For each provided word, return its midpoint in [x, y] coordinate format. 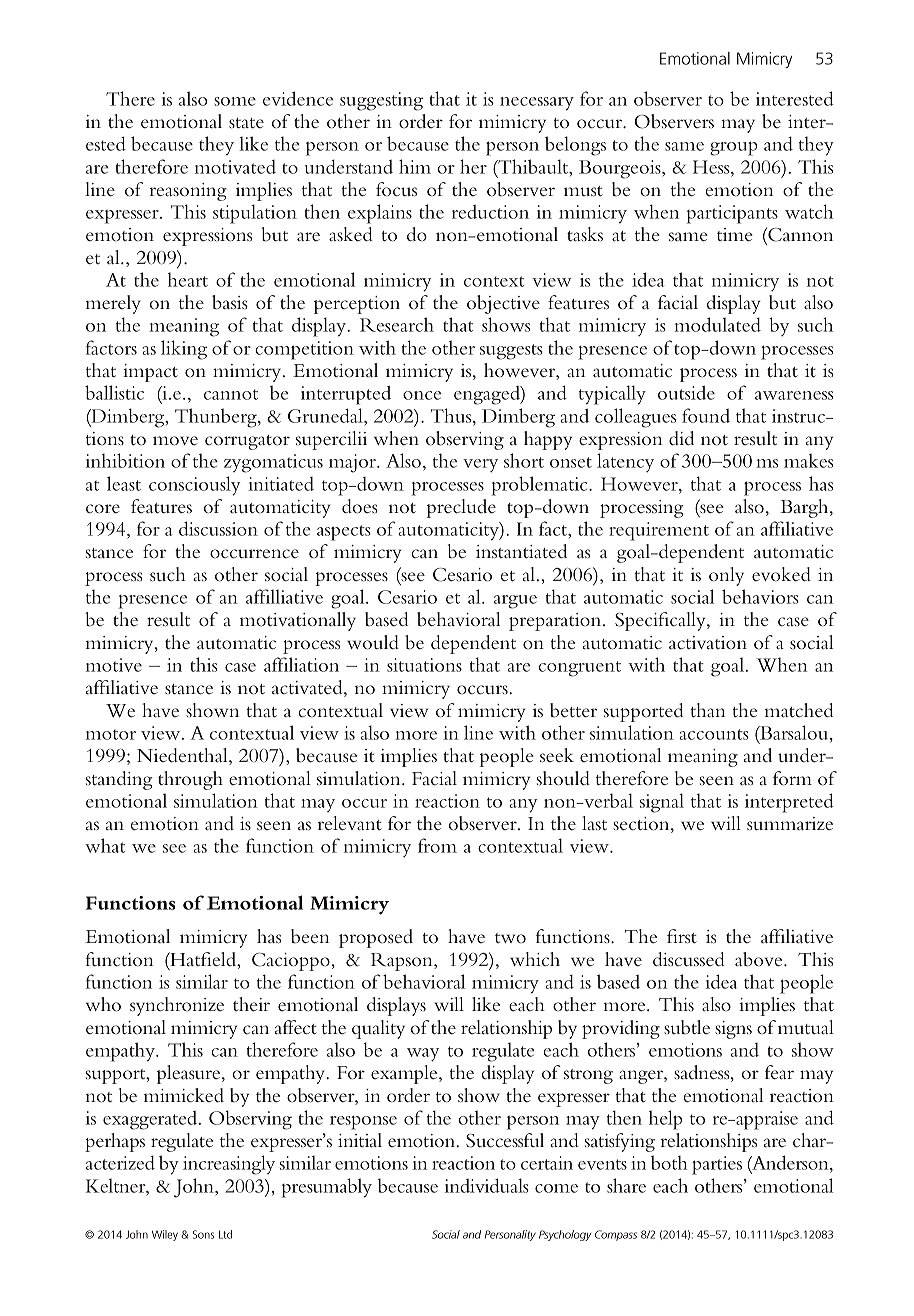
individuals [487, 1185]
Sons [203, 1234]
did [681, 438]
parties [717, 1165]
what [105, 845]
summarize [790, 823]
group [734, 148]
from [437, 845]
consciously [195, 486]
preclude [461, 508]
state [246, 123]
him [415, 166]
